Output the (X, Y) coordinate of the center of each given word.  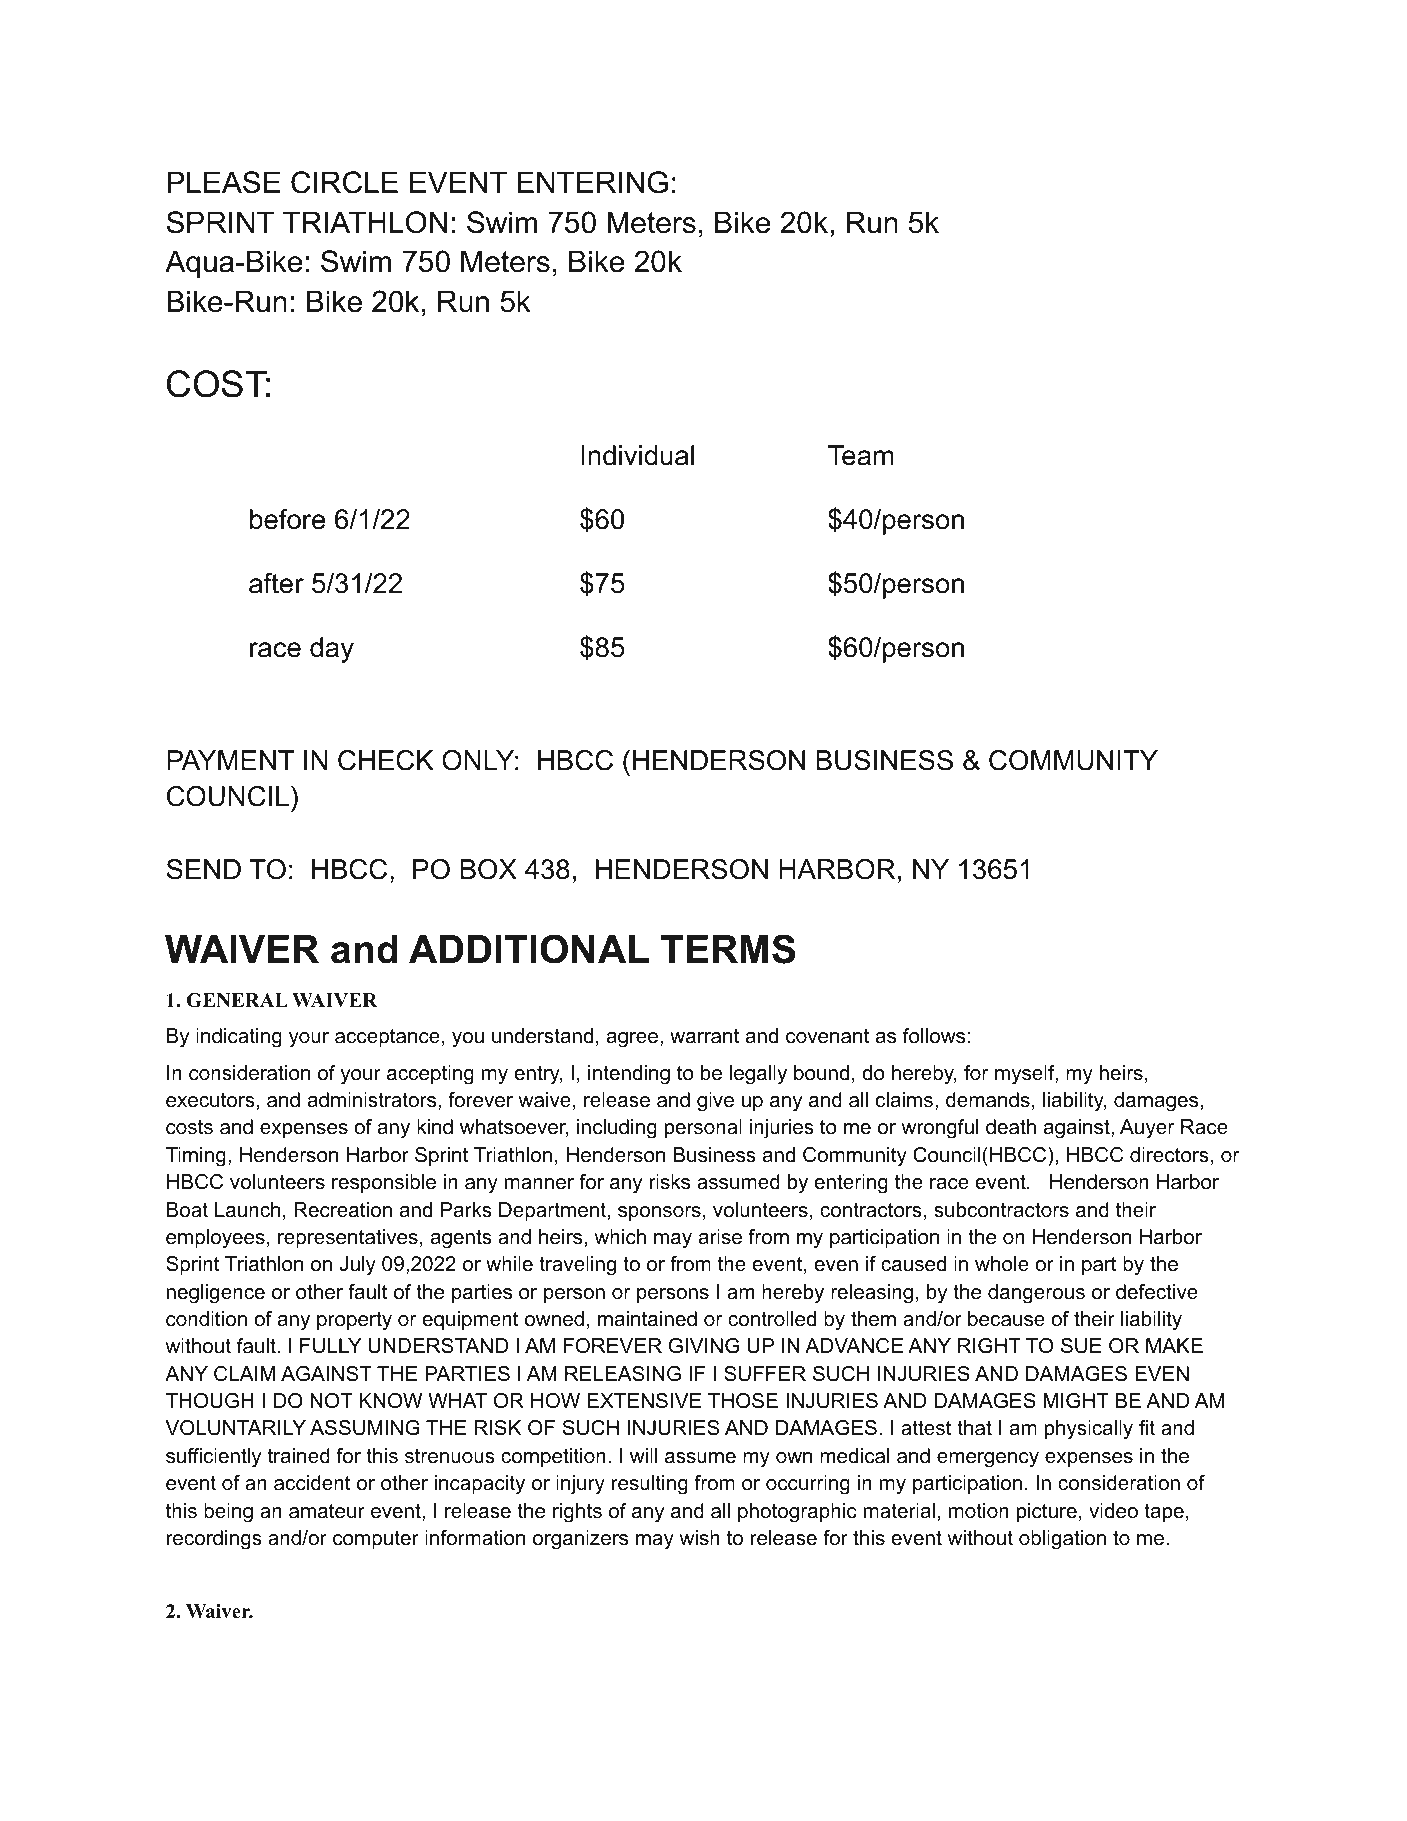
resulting (650, 1485)
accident (312, 1483)
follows (934, 1036)
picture (1047, 1512)
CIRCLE (344, 182)
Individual (638, 455)
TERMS (728, 949)
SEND (204, 869)
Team (861, 455)
